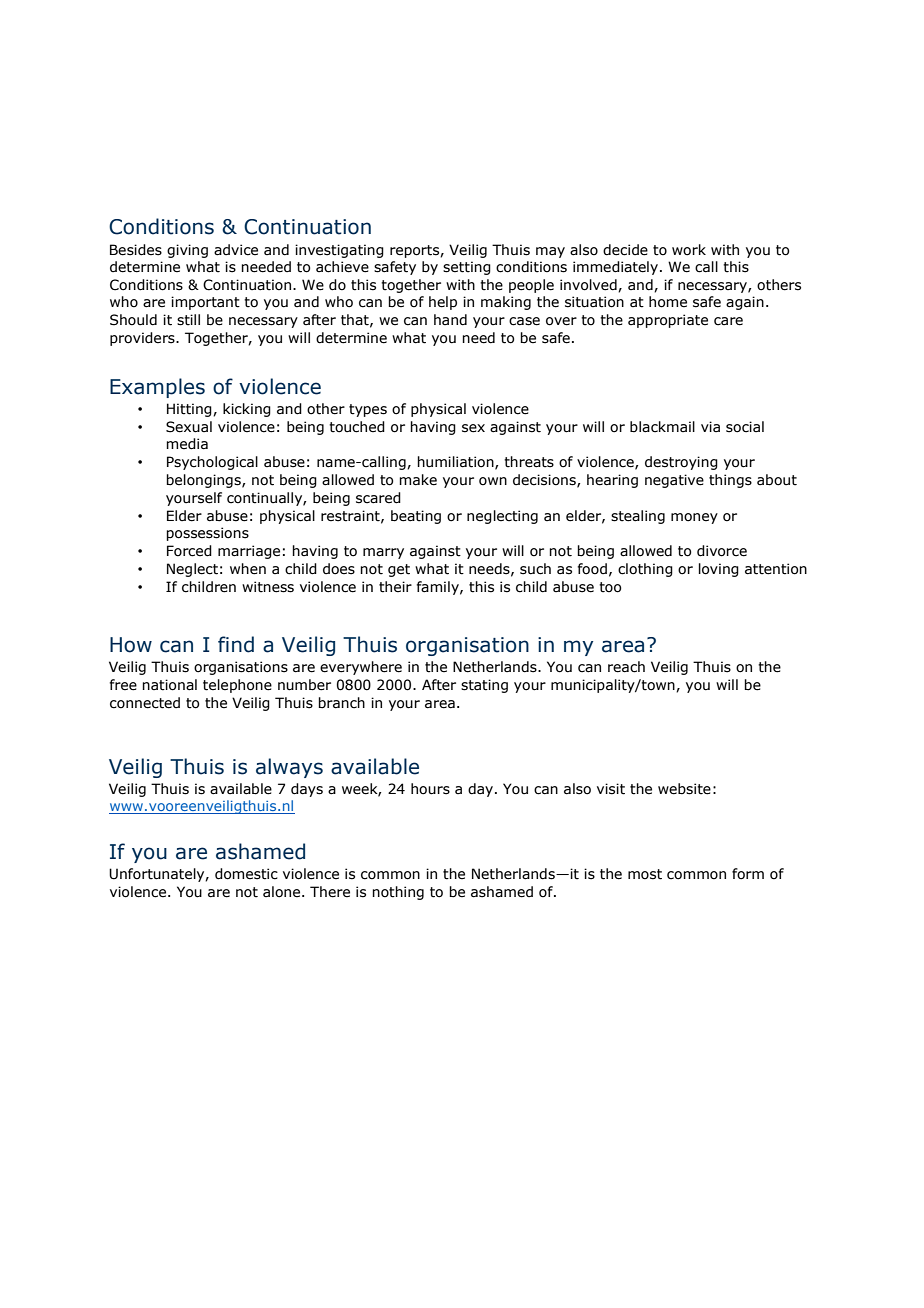 The image size is (924, 1308). Describe the element at coordinates (187, 251) in the image. I see `giving` at that location.
